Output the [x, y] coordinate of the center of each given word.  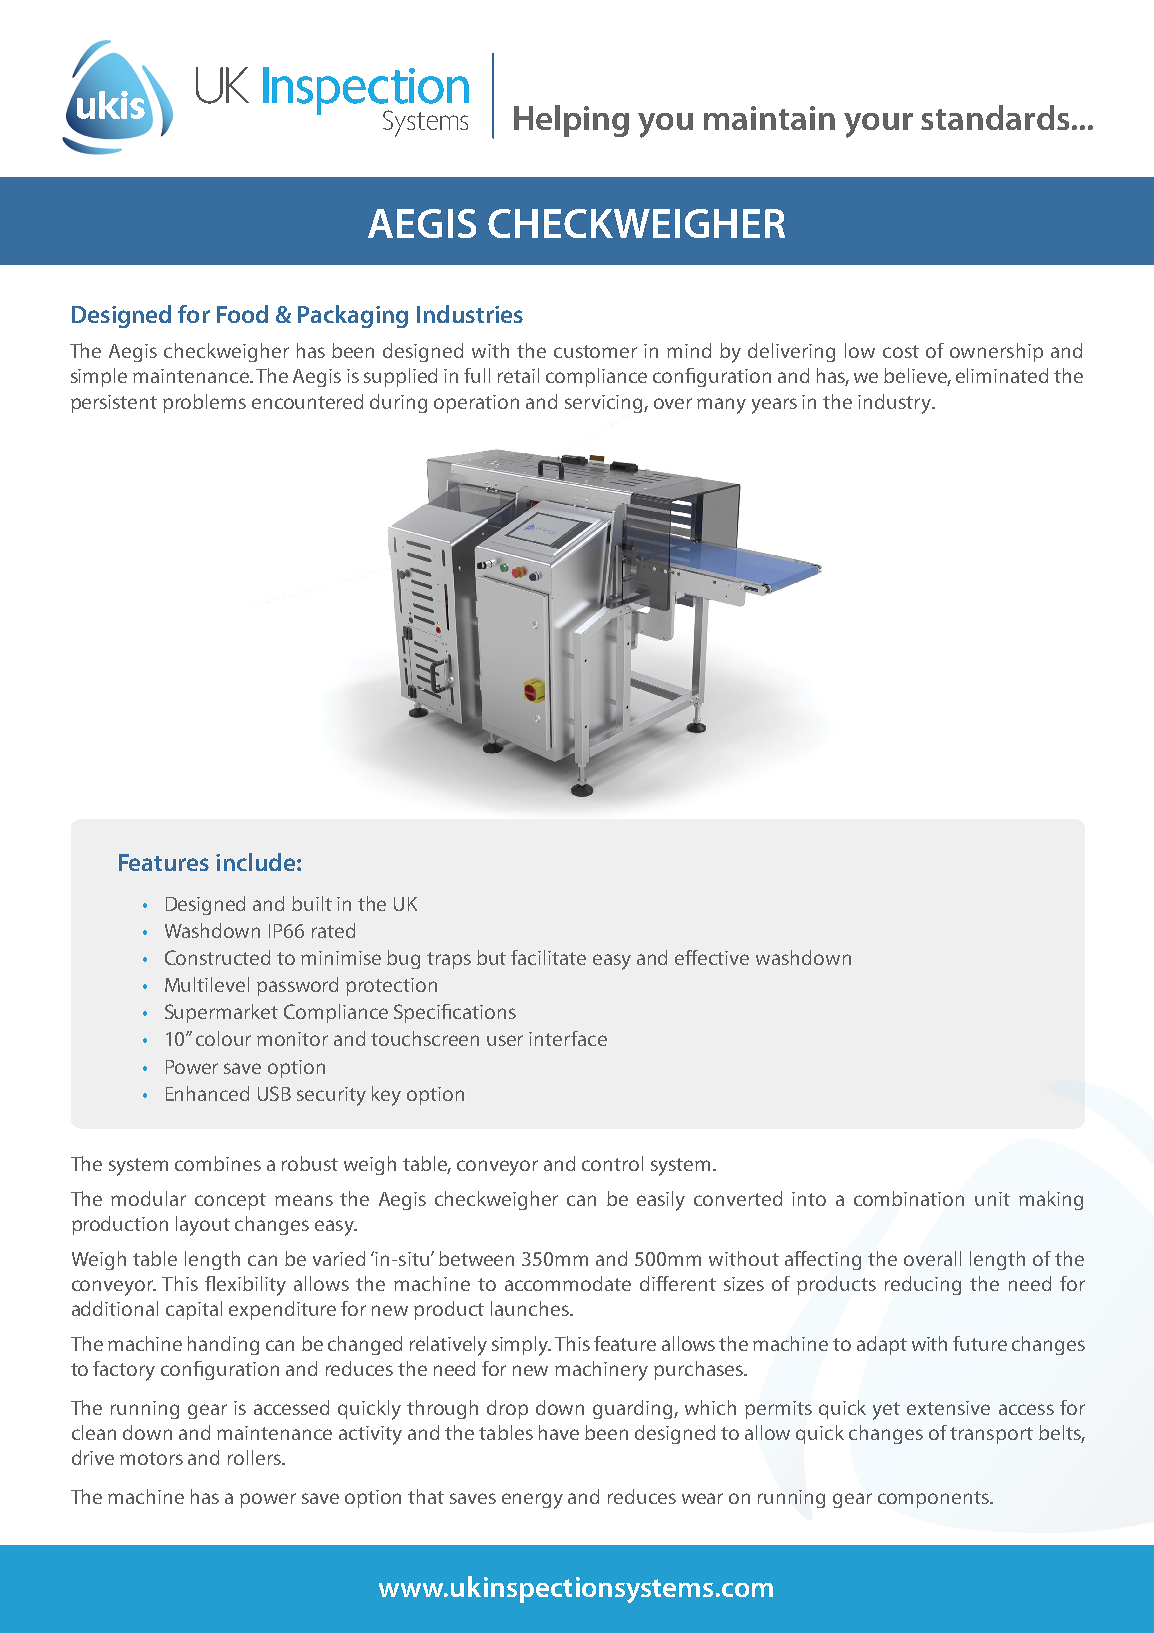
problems [204, 403]
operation [476, 404]
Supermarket [221, 1013]
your [878, 125]
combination [909, 1198]
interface [568, 1038]
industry [896, 404]
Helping [571, 121]
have [559, 1432]
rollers [255, 1457]
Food [242, 314]
